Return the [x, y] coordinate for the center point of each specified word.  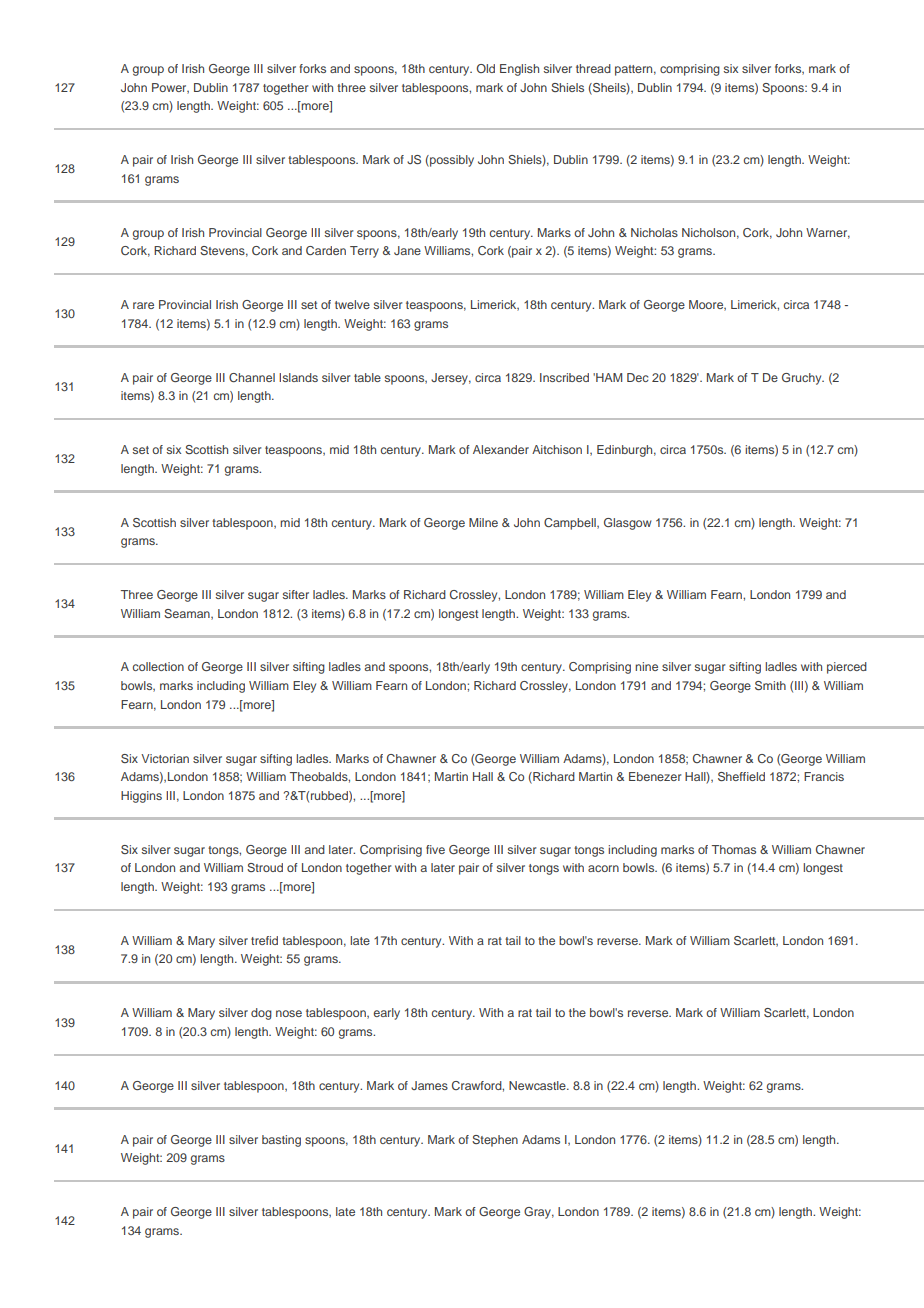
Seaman [188, 614]
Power [170, 88]
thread [593, 68]
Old [485, 68]
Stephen [495, 1141]
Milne [483, 522]
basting [281, 1141]
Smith [770, 685]
